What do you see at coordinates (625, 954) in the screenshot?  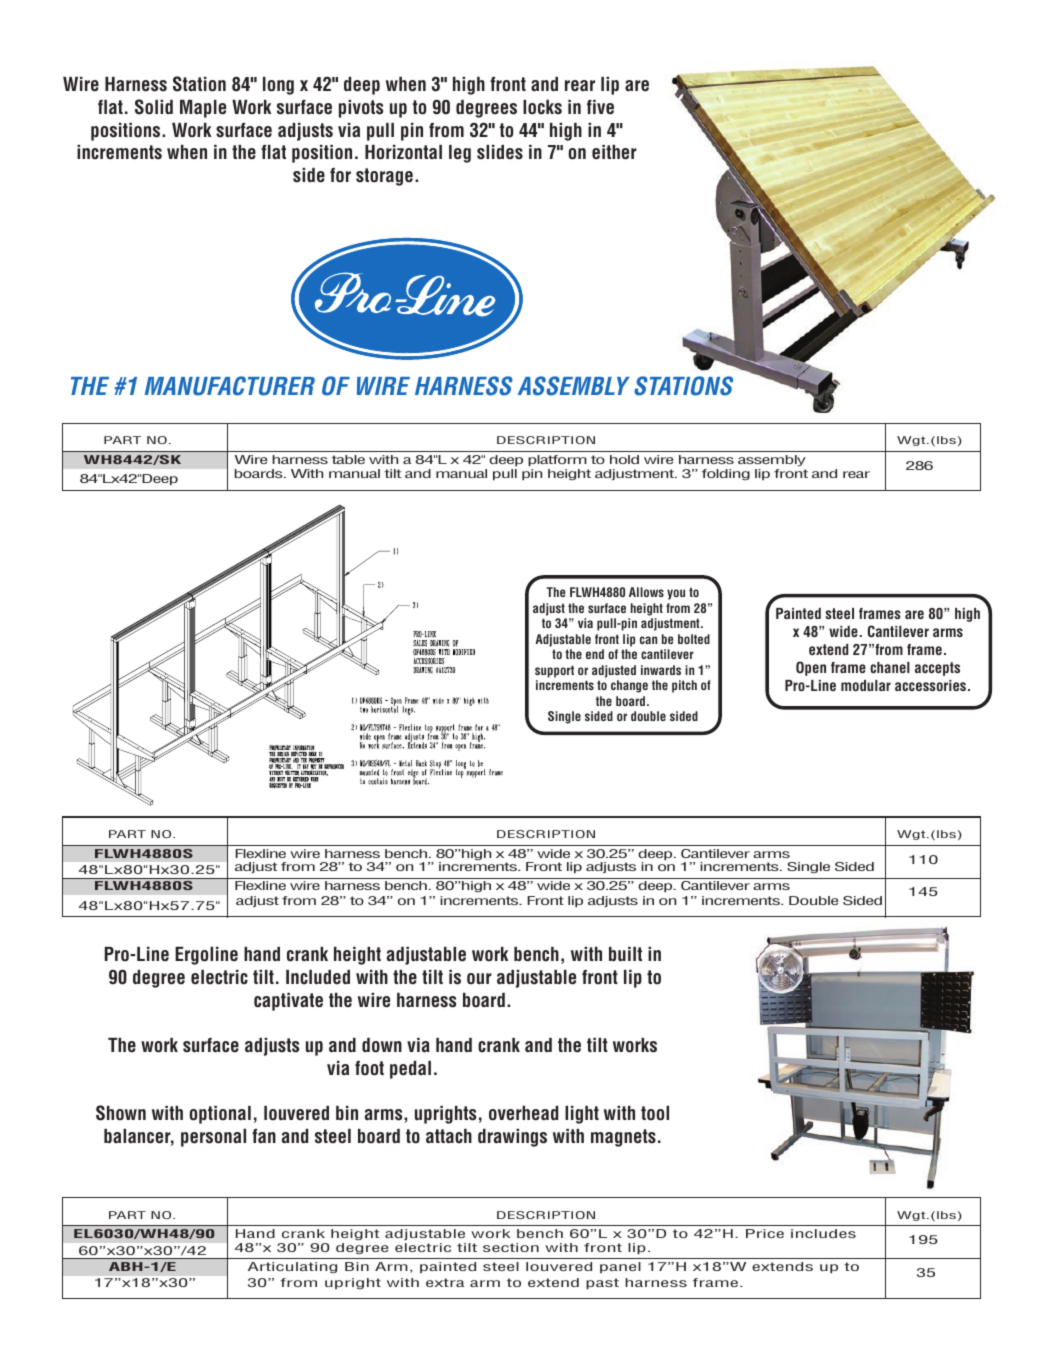 I see `built` at bounding box center [625, 954].
